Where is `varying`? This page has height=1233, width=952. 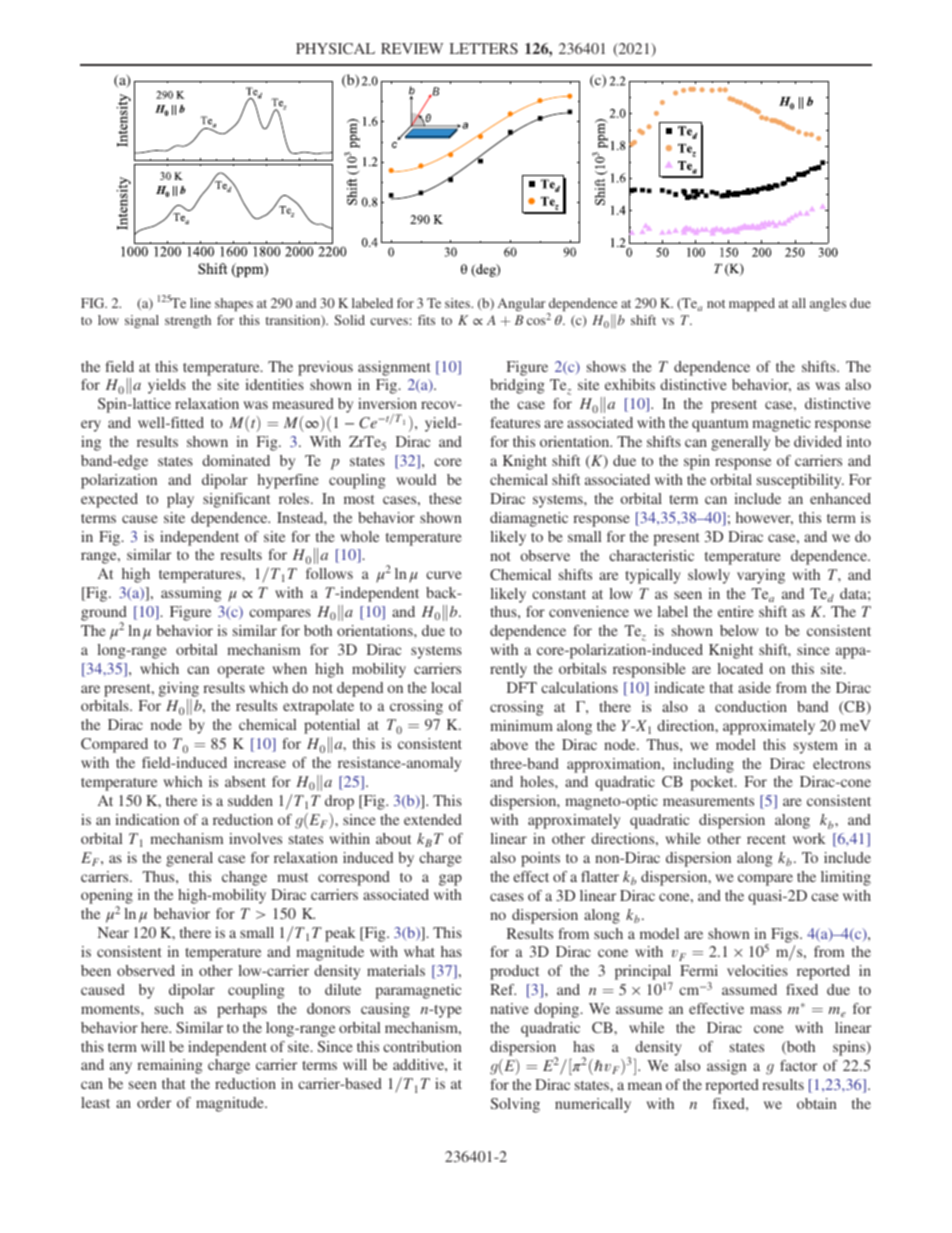 varying is located at coordinates (761, 576).
